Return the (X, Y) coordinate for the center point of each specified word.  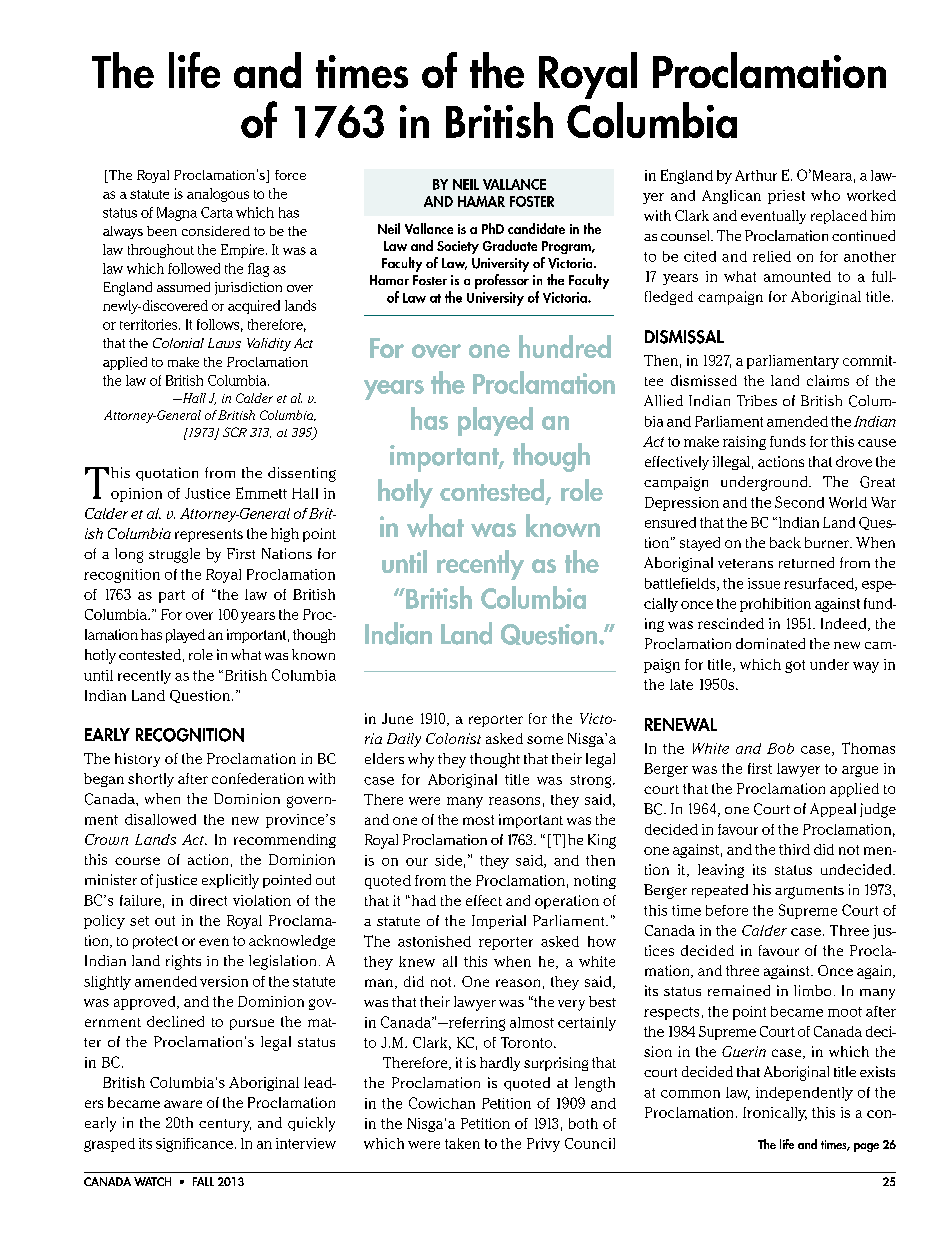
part (172, 596)
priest (786, 197)
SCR (235, 432)
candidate (536, 228)
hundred (565, 346)
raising (744, 443)
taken (462, 1143)
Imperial (499, 922)
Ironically (775, 1114)
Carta (217, 212)
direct (208, 900)
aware (183, 1104)
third (794, 849)
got (795, 666)
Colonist (453, 738)
